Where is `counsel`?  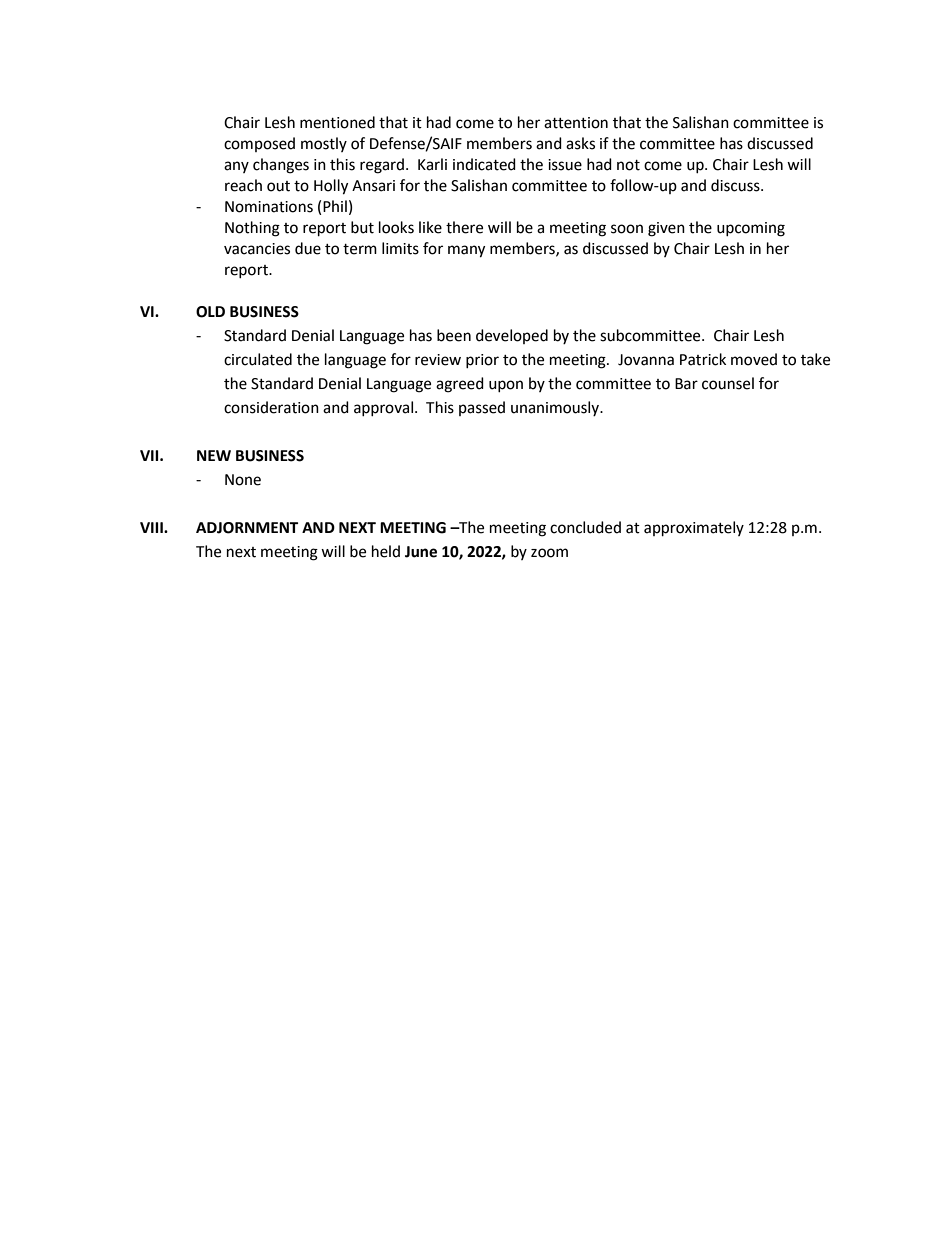
counsel is located at coordinates (728, 383).
